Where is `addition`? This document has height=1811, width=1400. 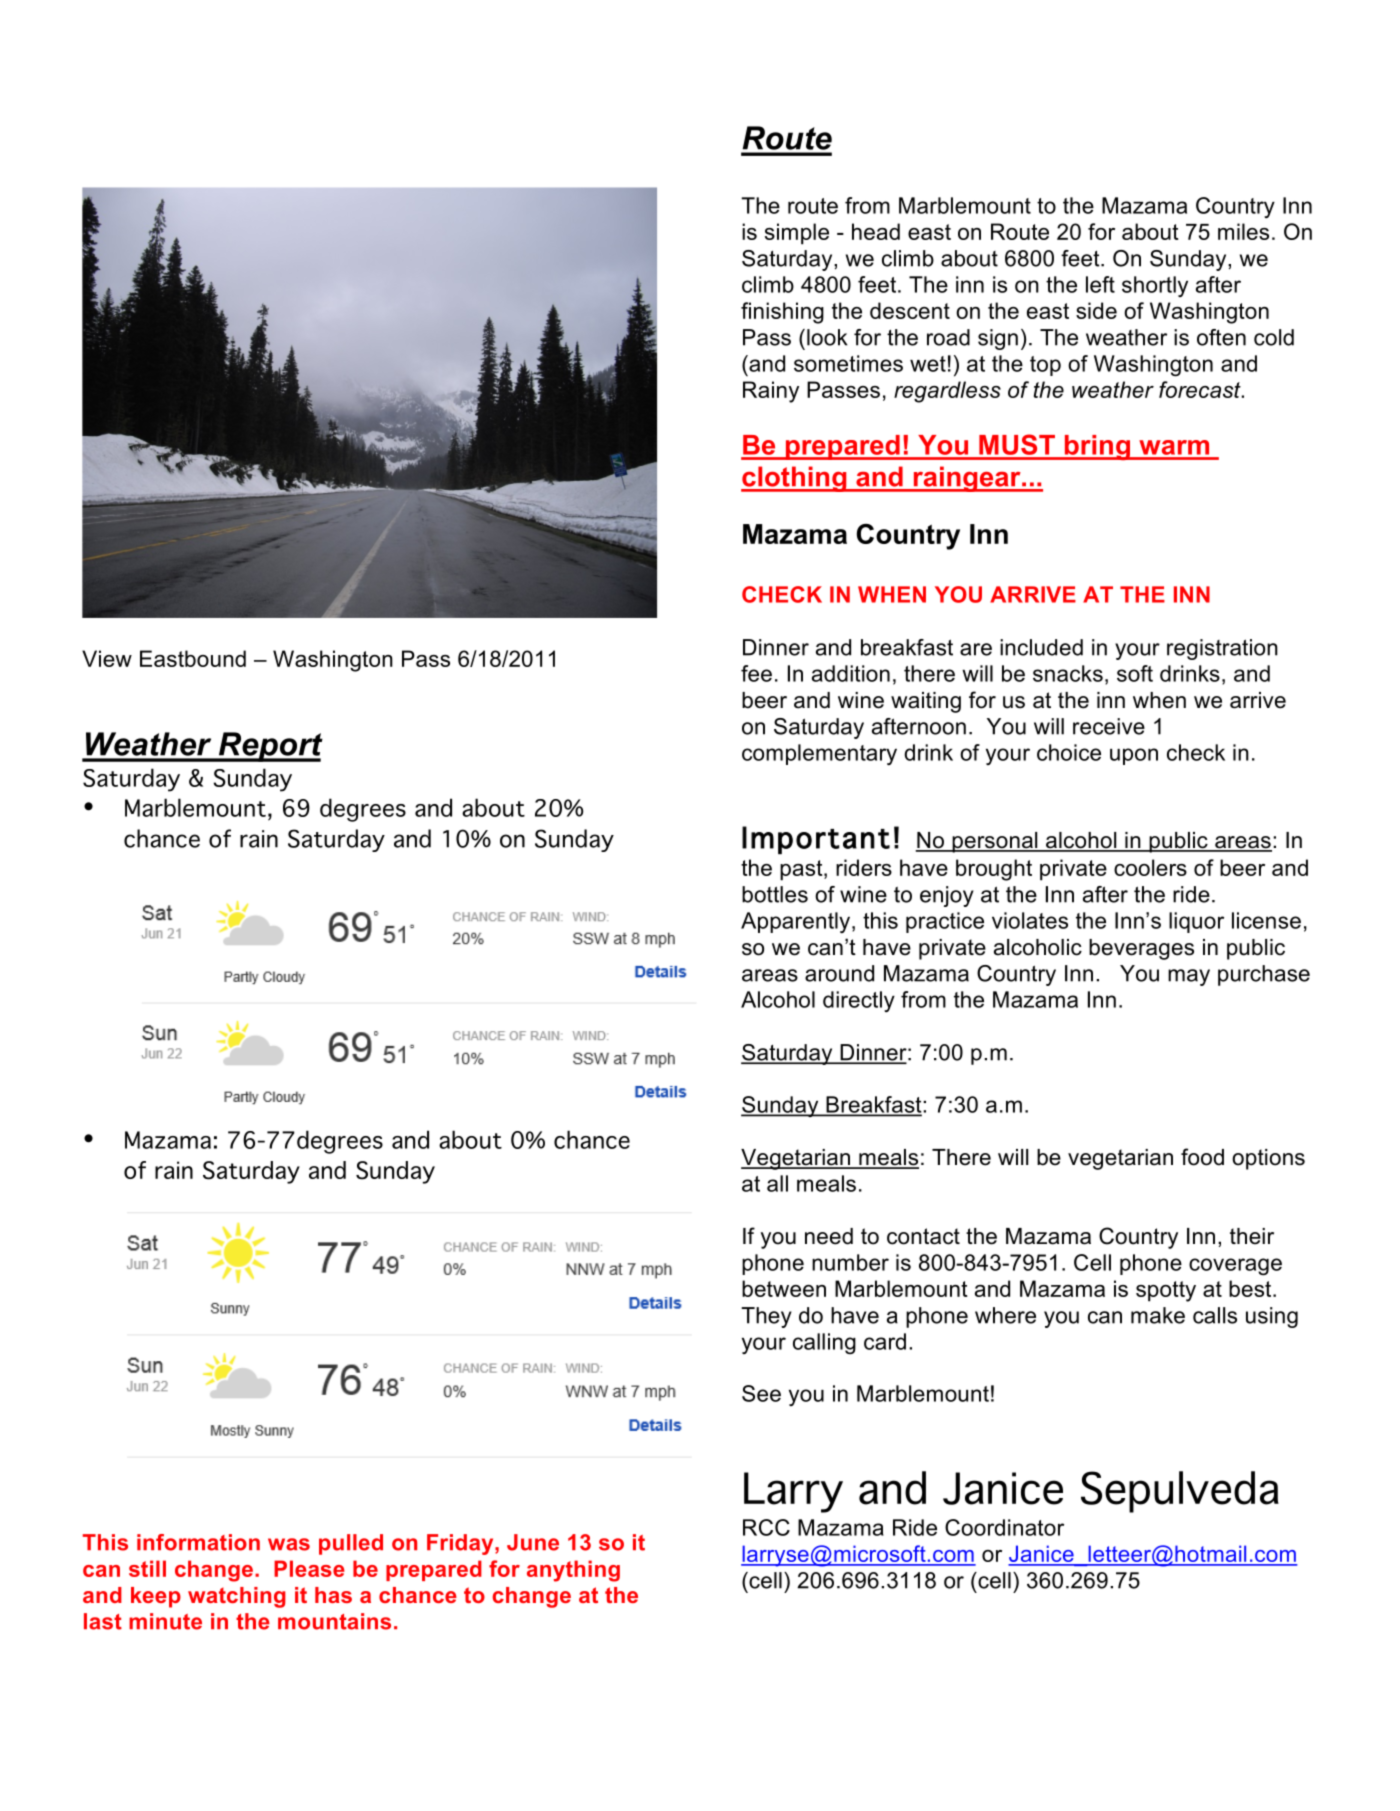
addition is located at coordinates (851, 673).
